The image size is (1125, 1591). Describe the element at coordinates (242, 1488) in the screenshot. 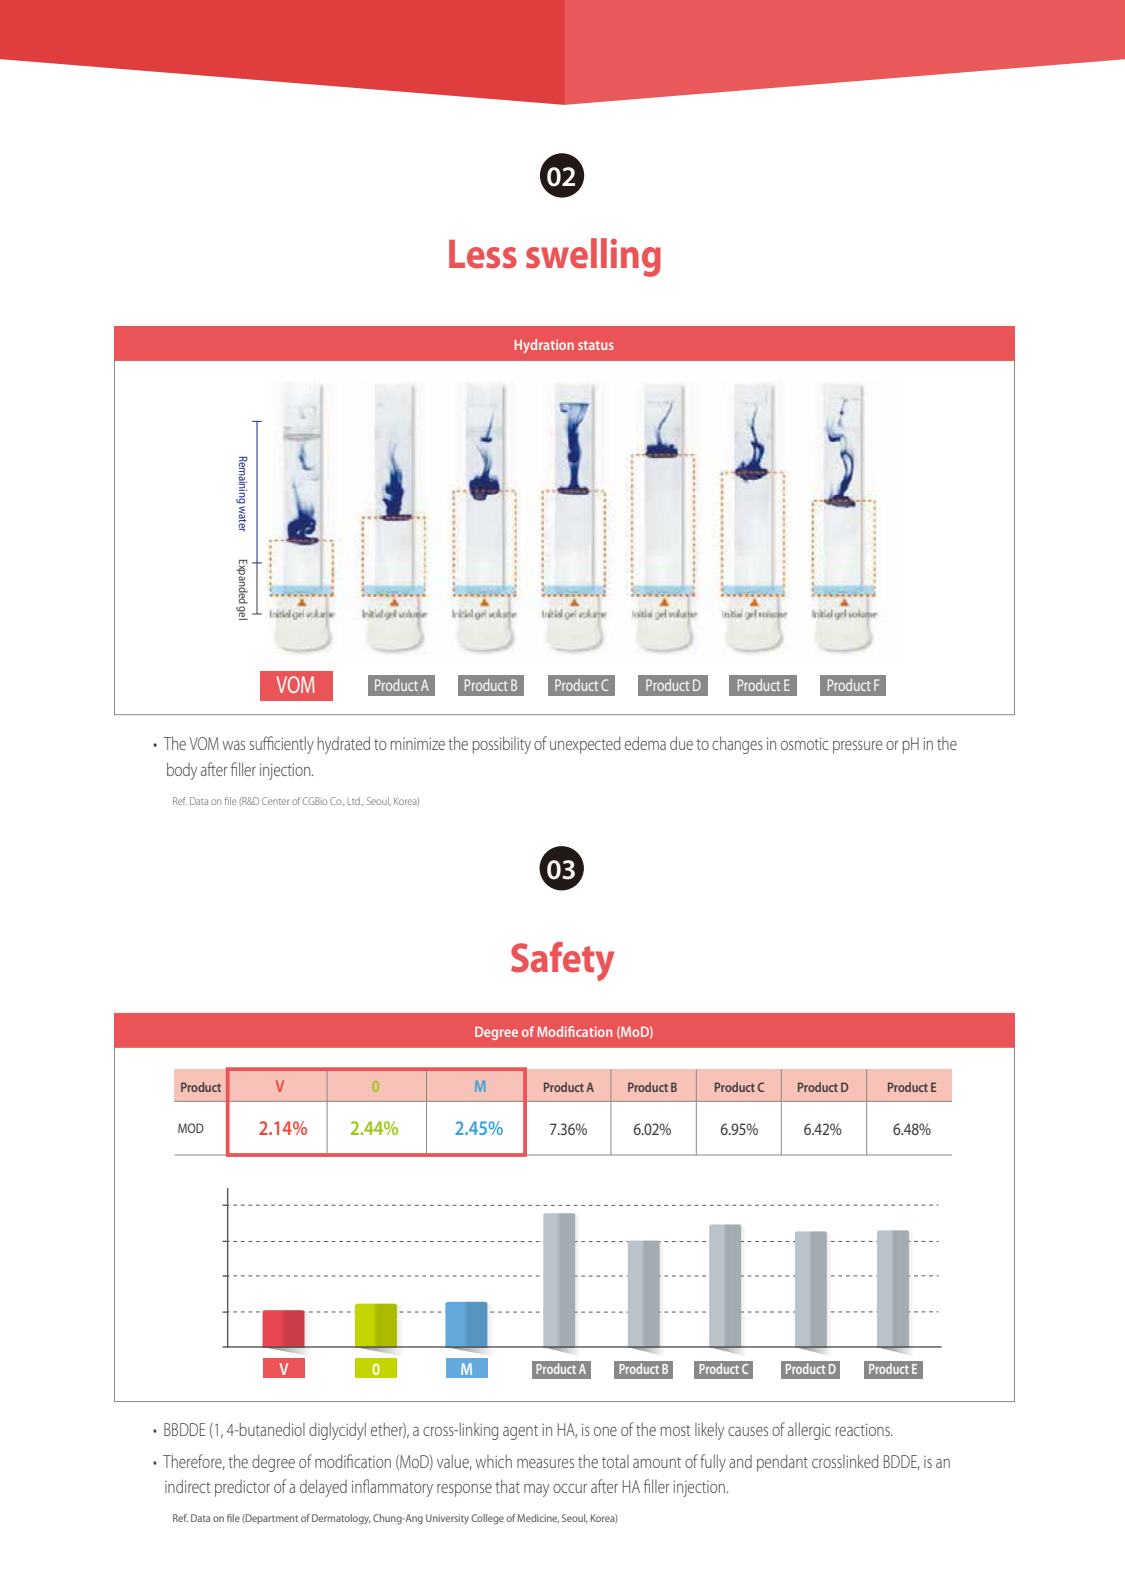

I see `predictor` at that location.
